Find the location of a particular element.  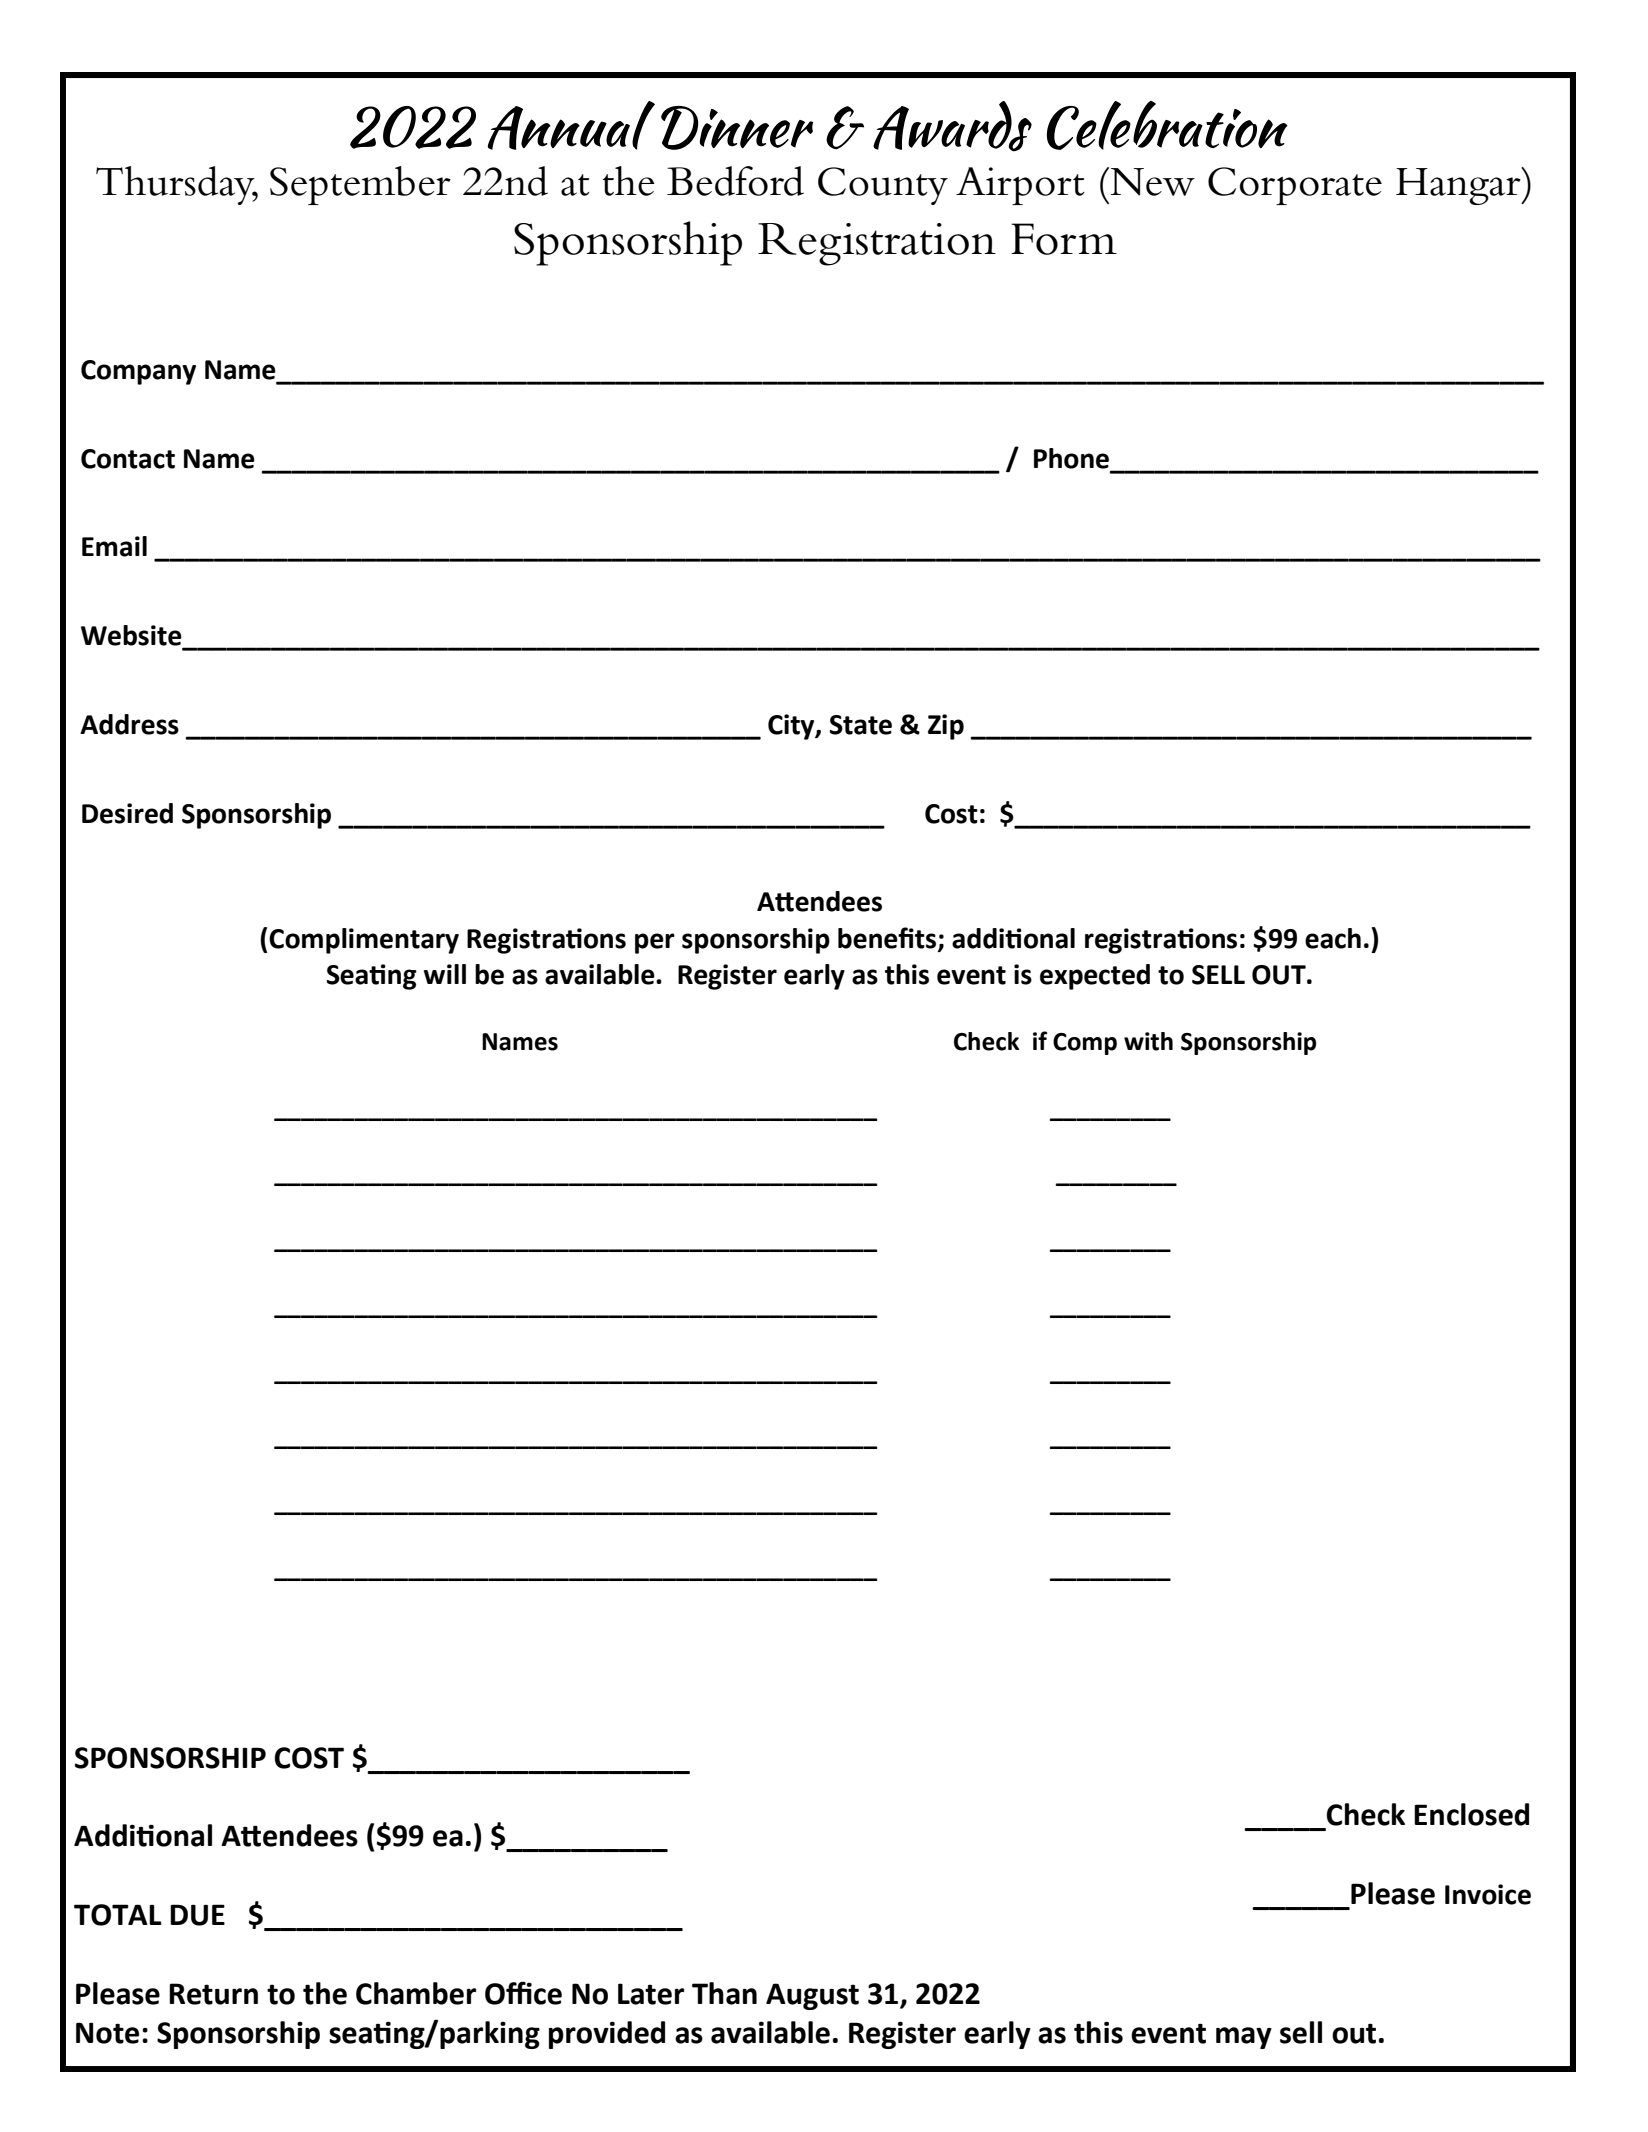

Zip is located at coordinates (946, 727).
